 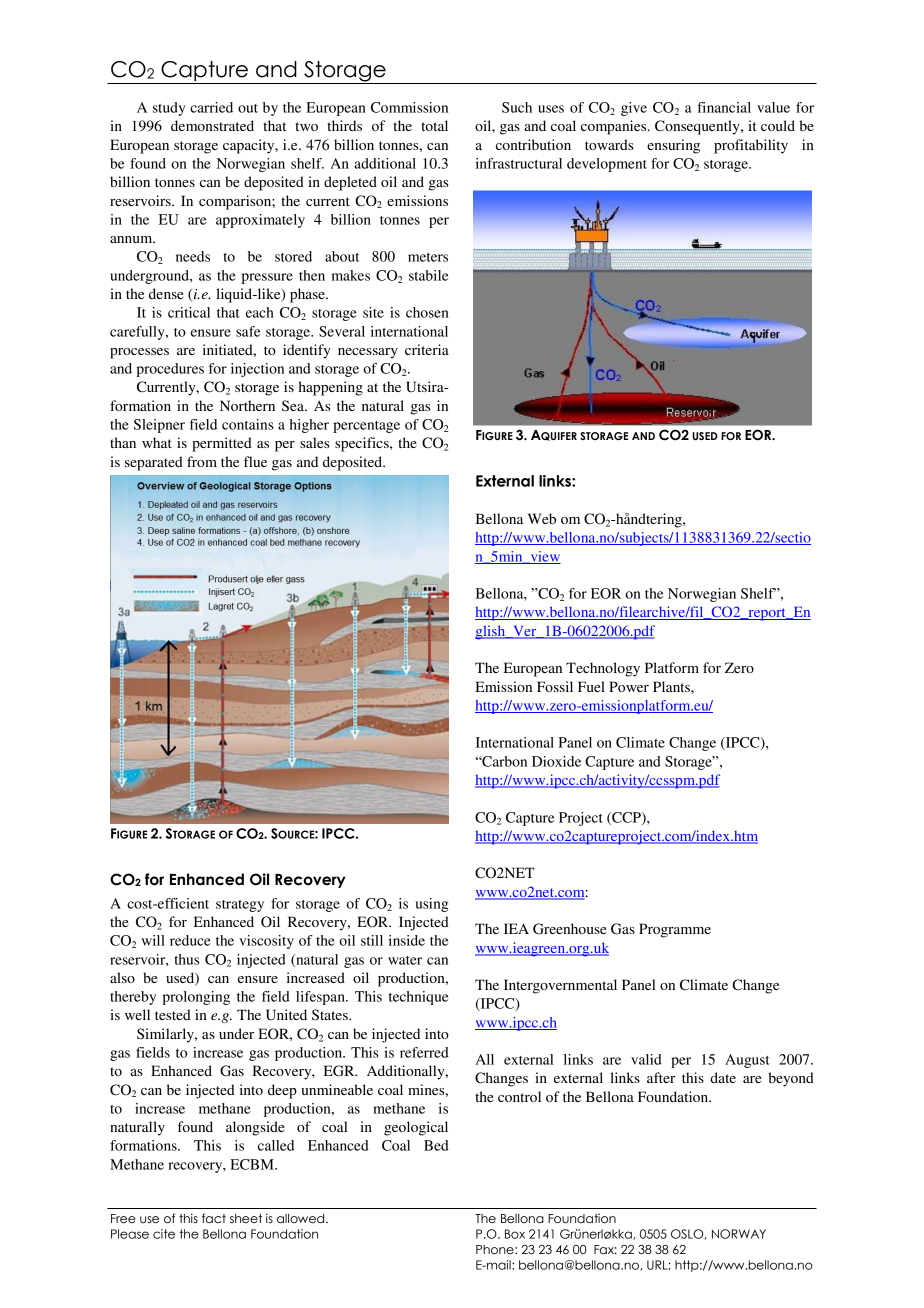 I want to click on strategy, so click(x=240, y=906).
